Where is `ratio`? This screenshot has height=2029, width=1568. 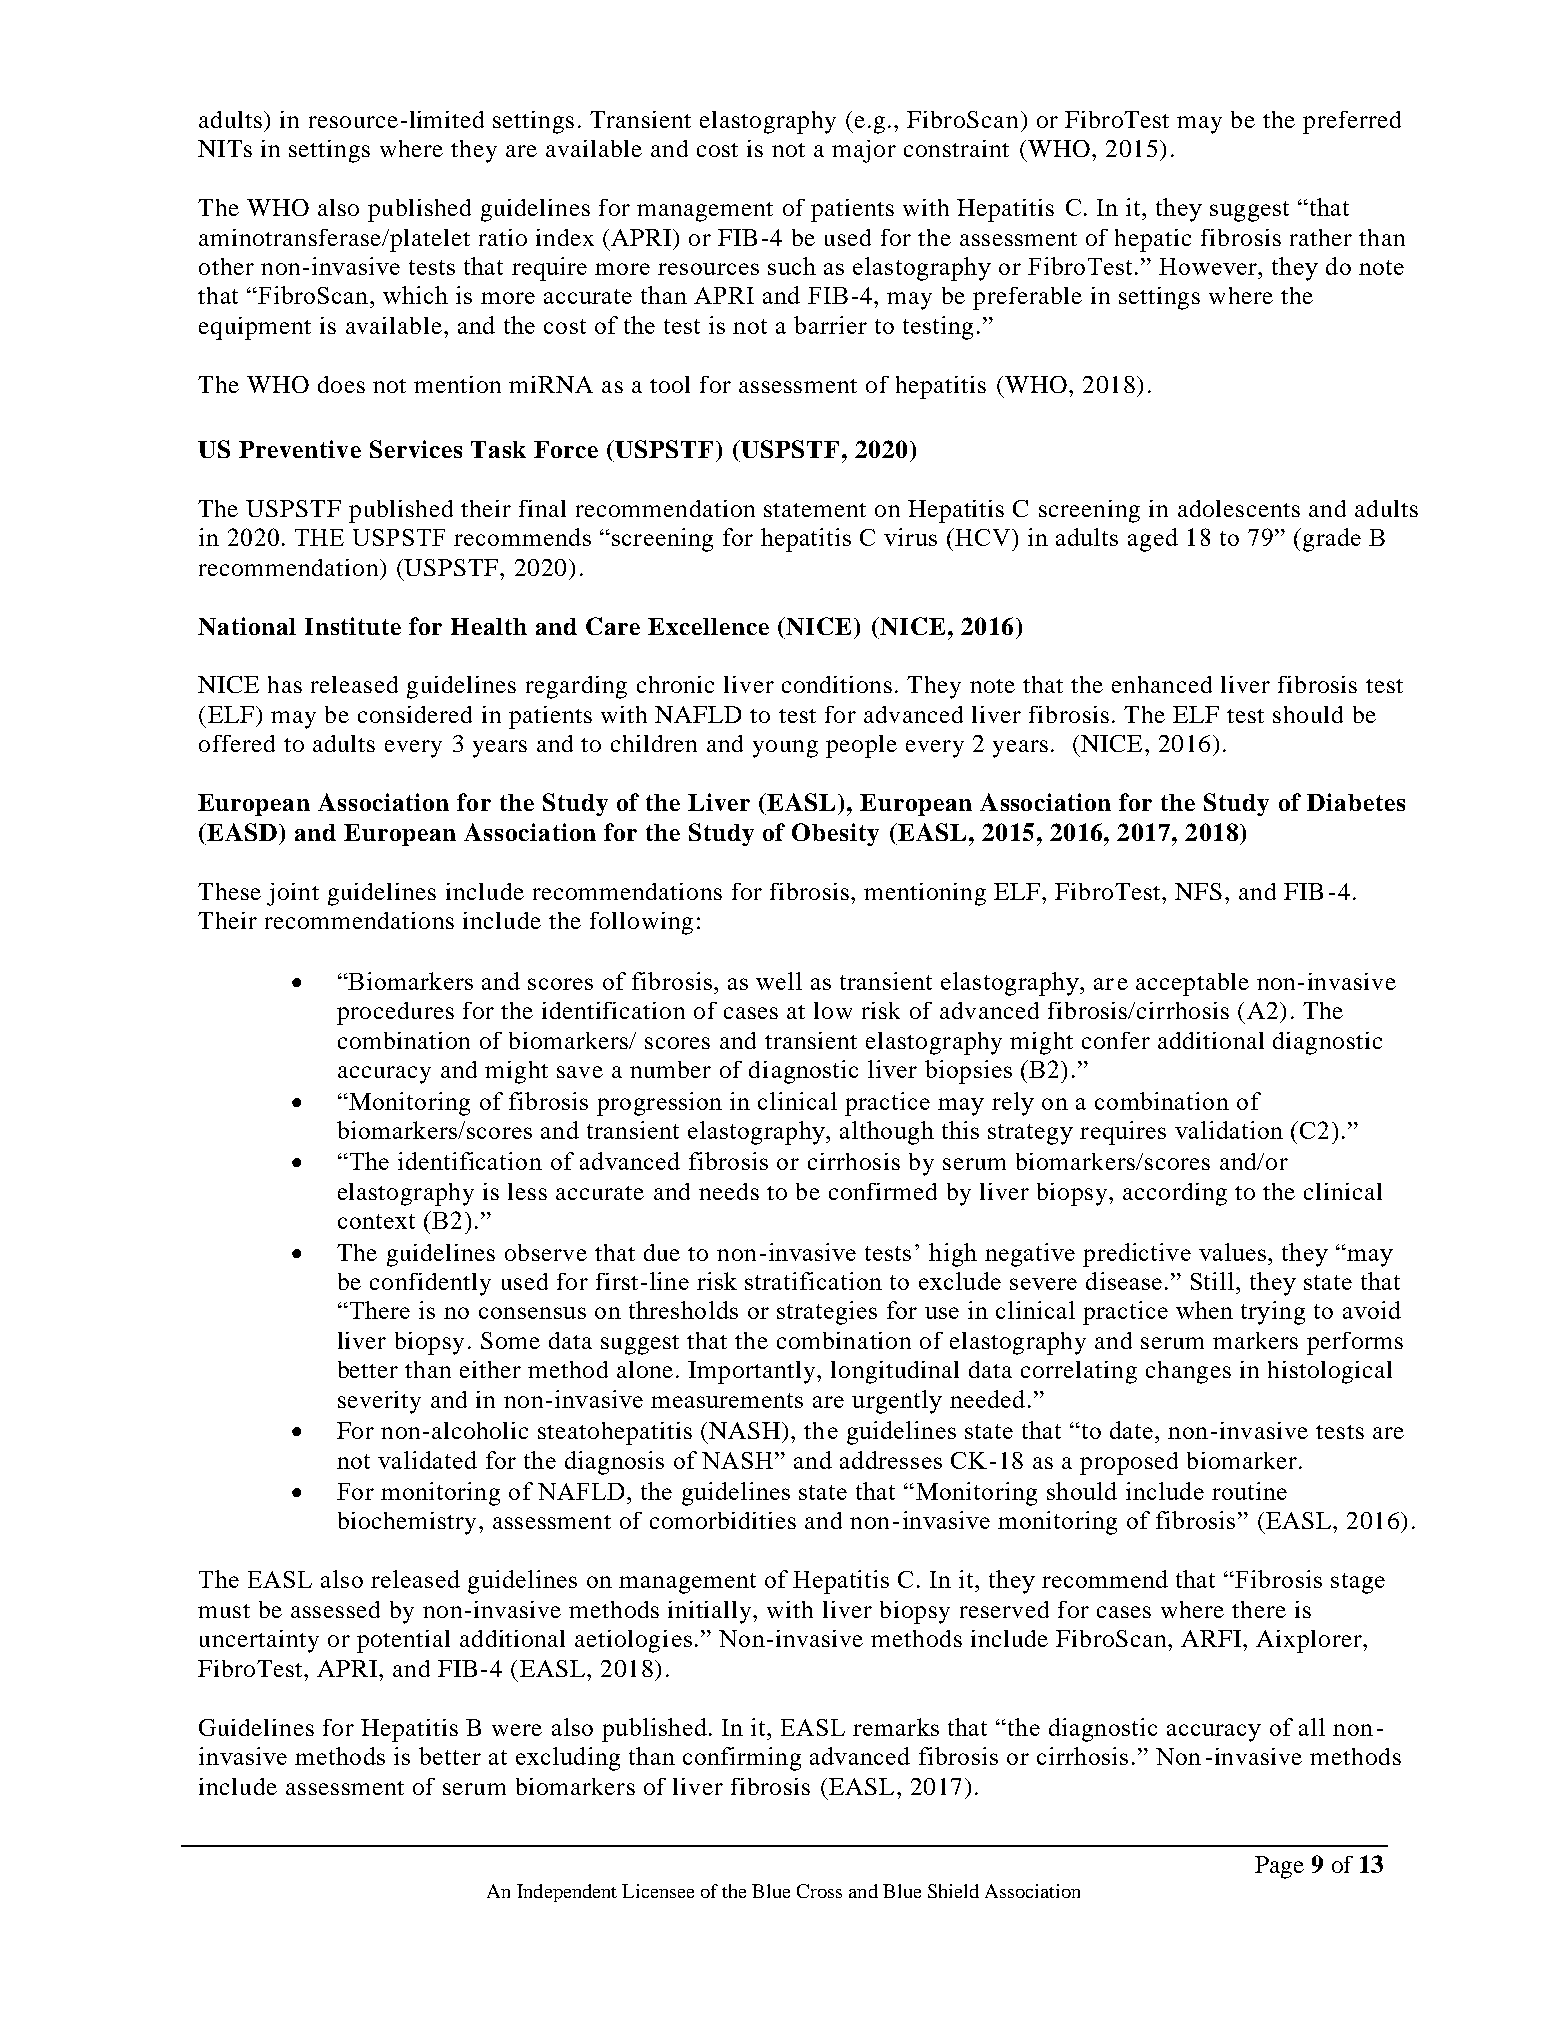 ratio is located at coordinates (503, 237).
